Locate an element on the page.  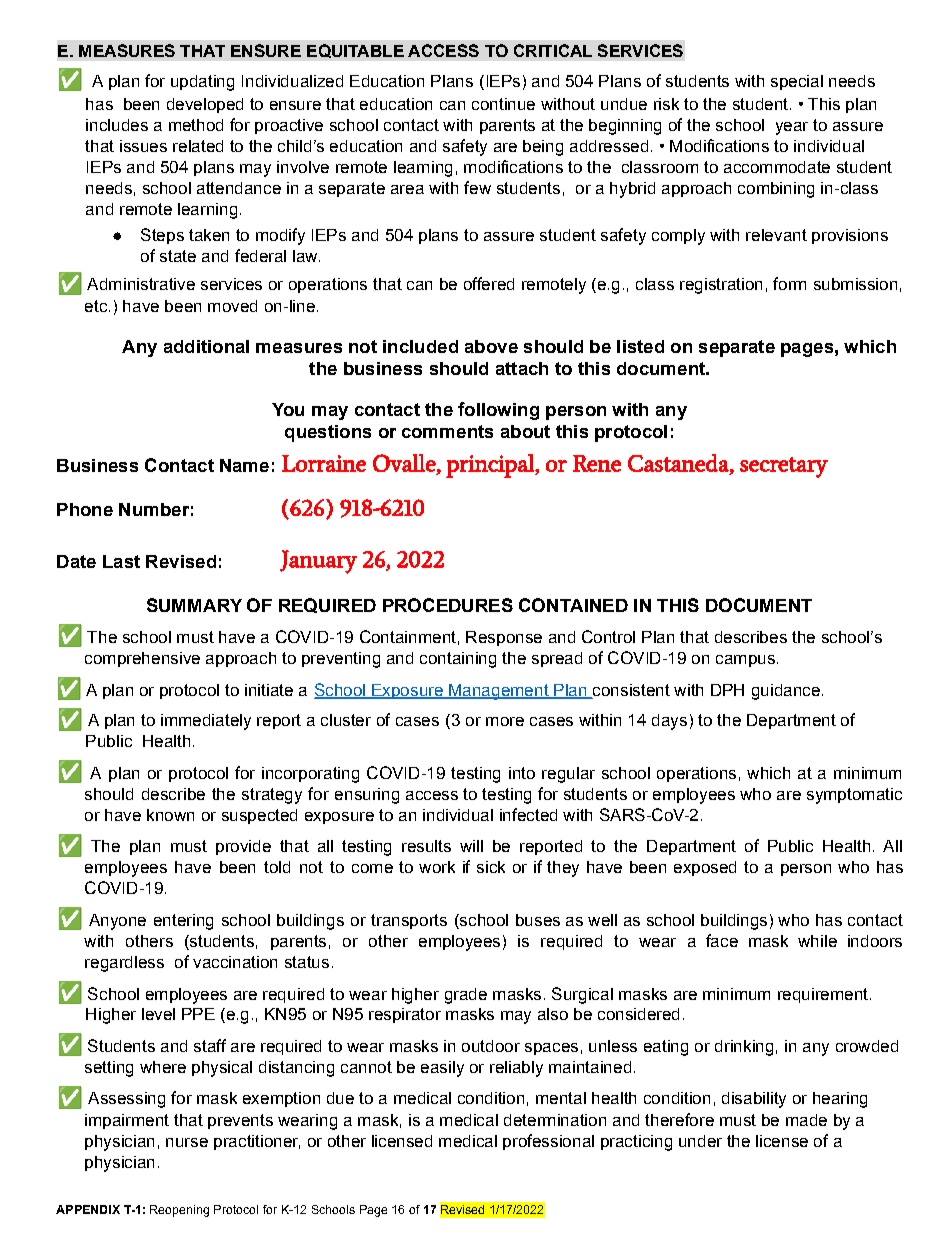
SUMMARY is located at coordinates (194, 605).
